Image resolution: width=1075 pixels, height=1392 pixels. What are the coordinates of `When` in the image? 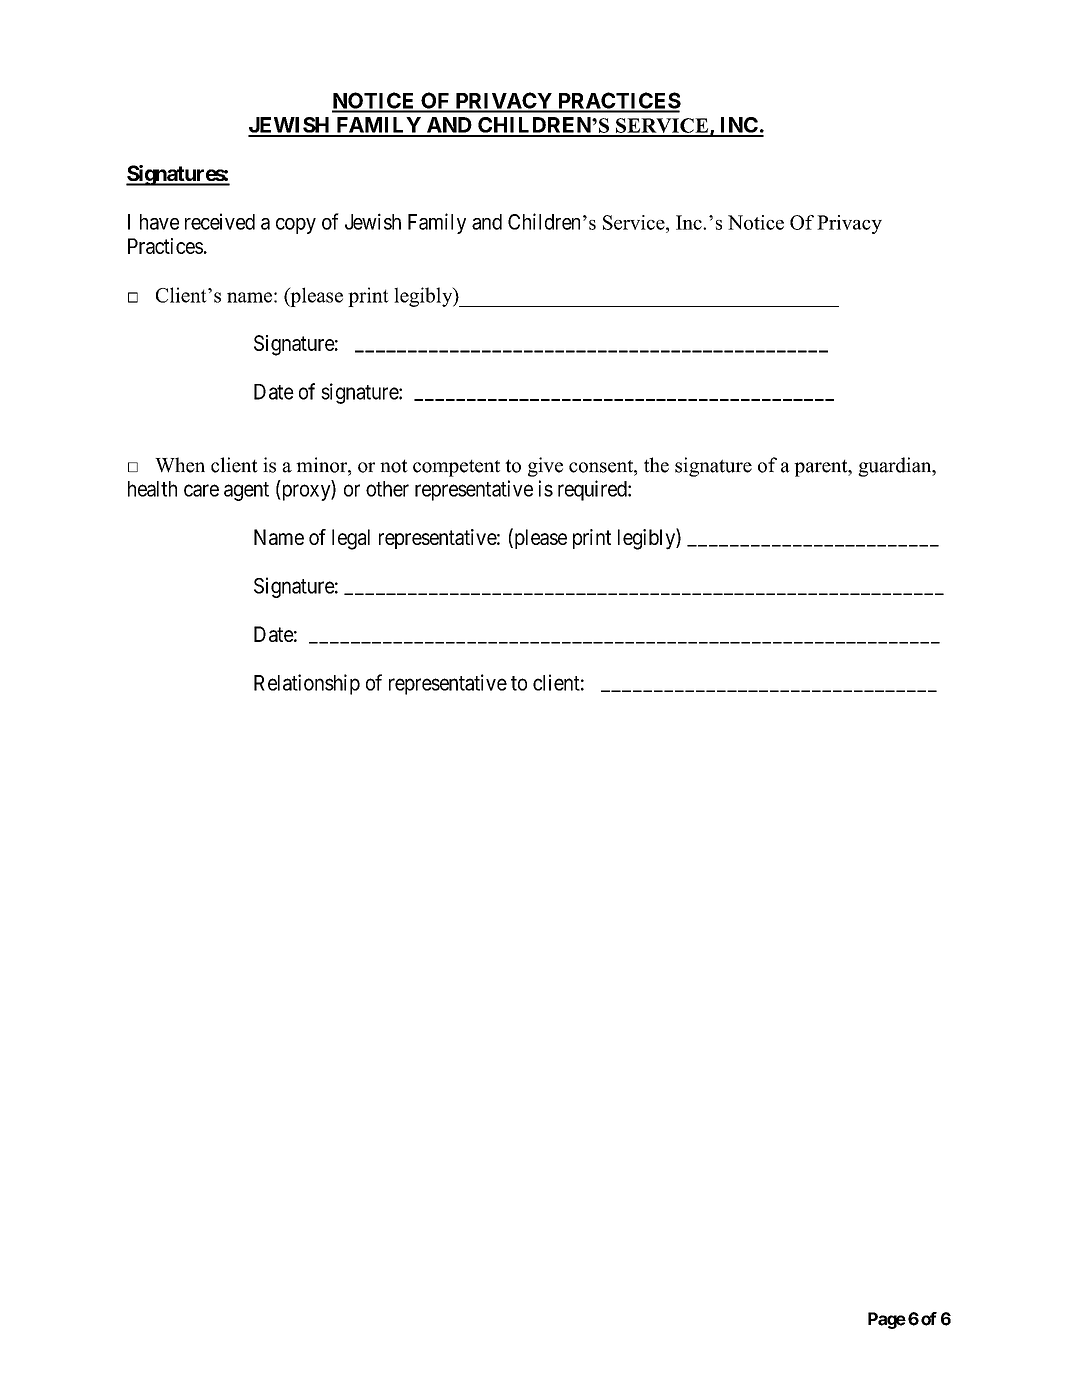 It's located at (180, 465).
